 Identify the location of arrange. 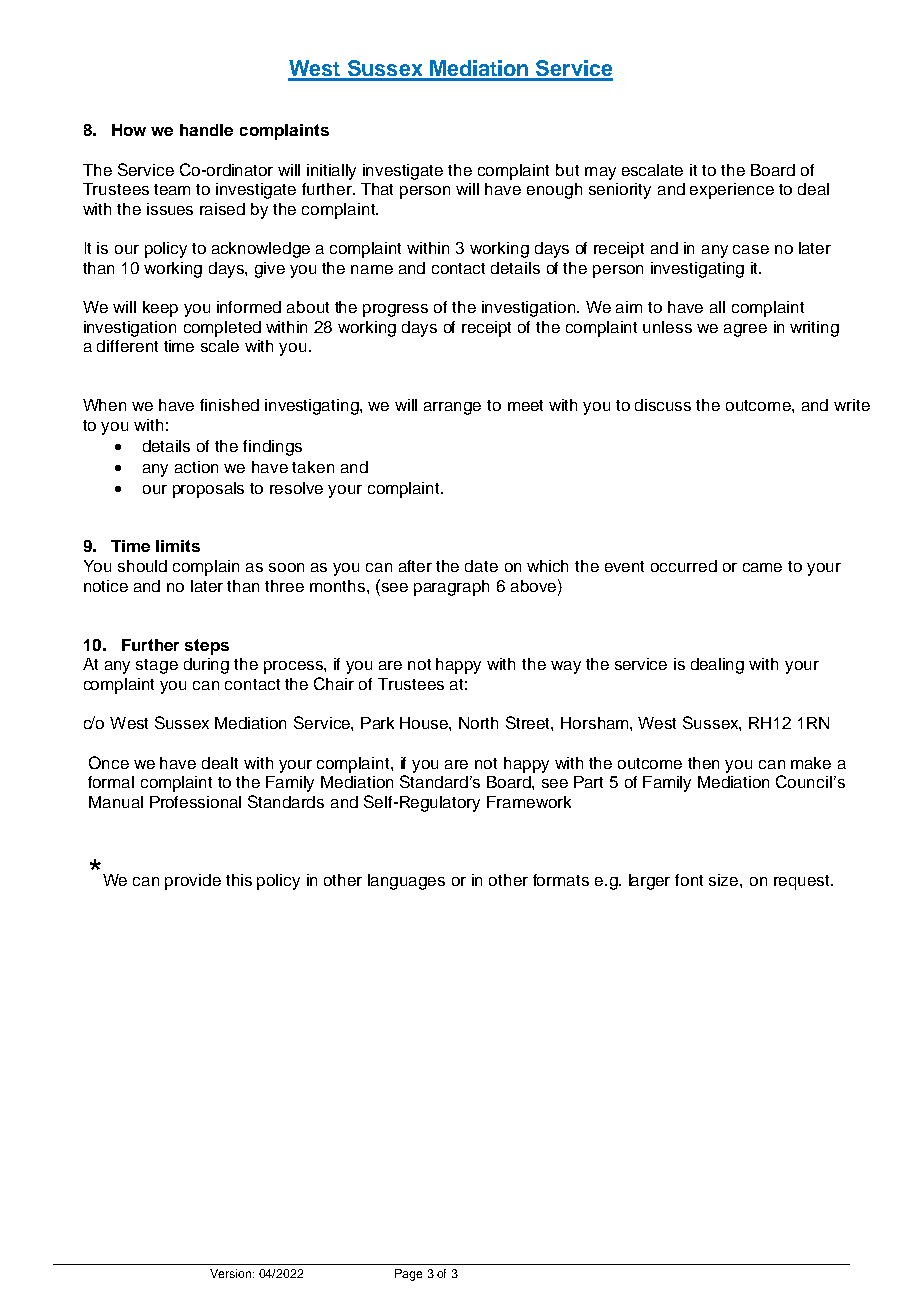
(452, 408).
